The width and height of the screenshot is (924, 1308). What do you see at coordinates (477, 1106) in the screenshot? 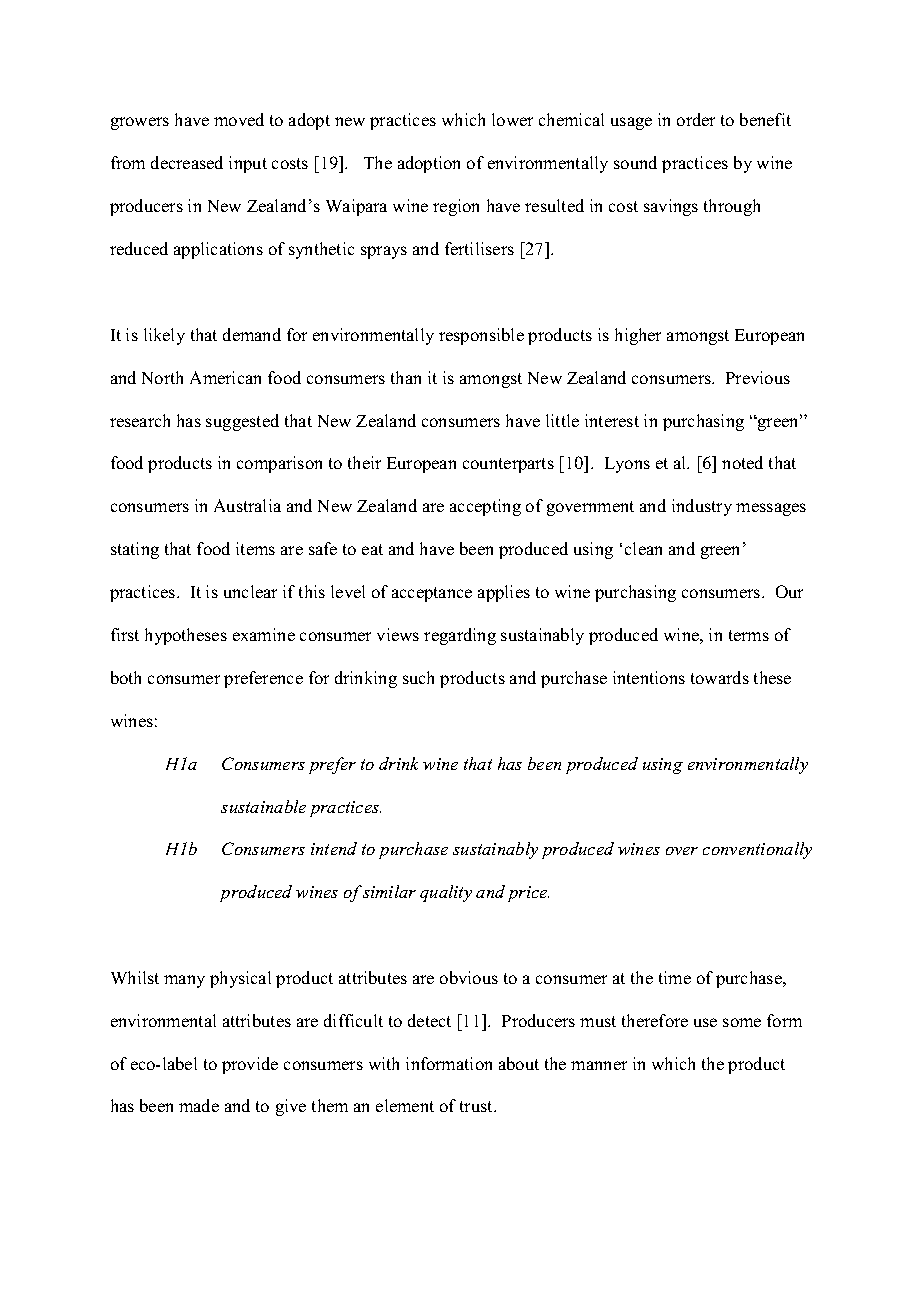
I see `trust` at bounding box center [477, 1106].
